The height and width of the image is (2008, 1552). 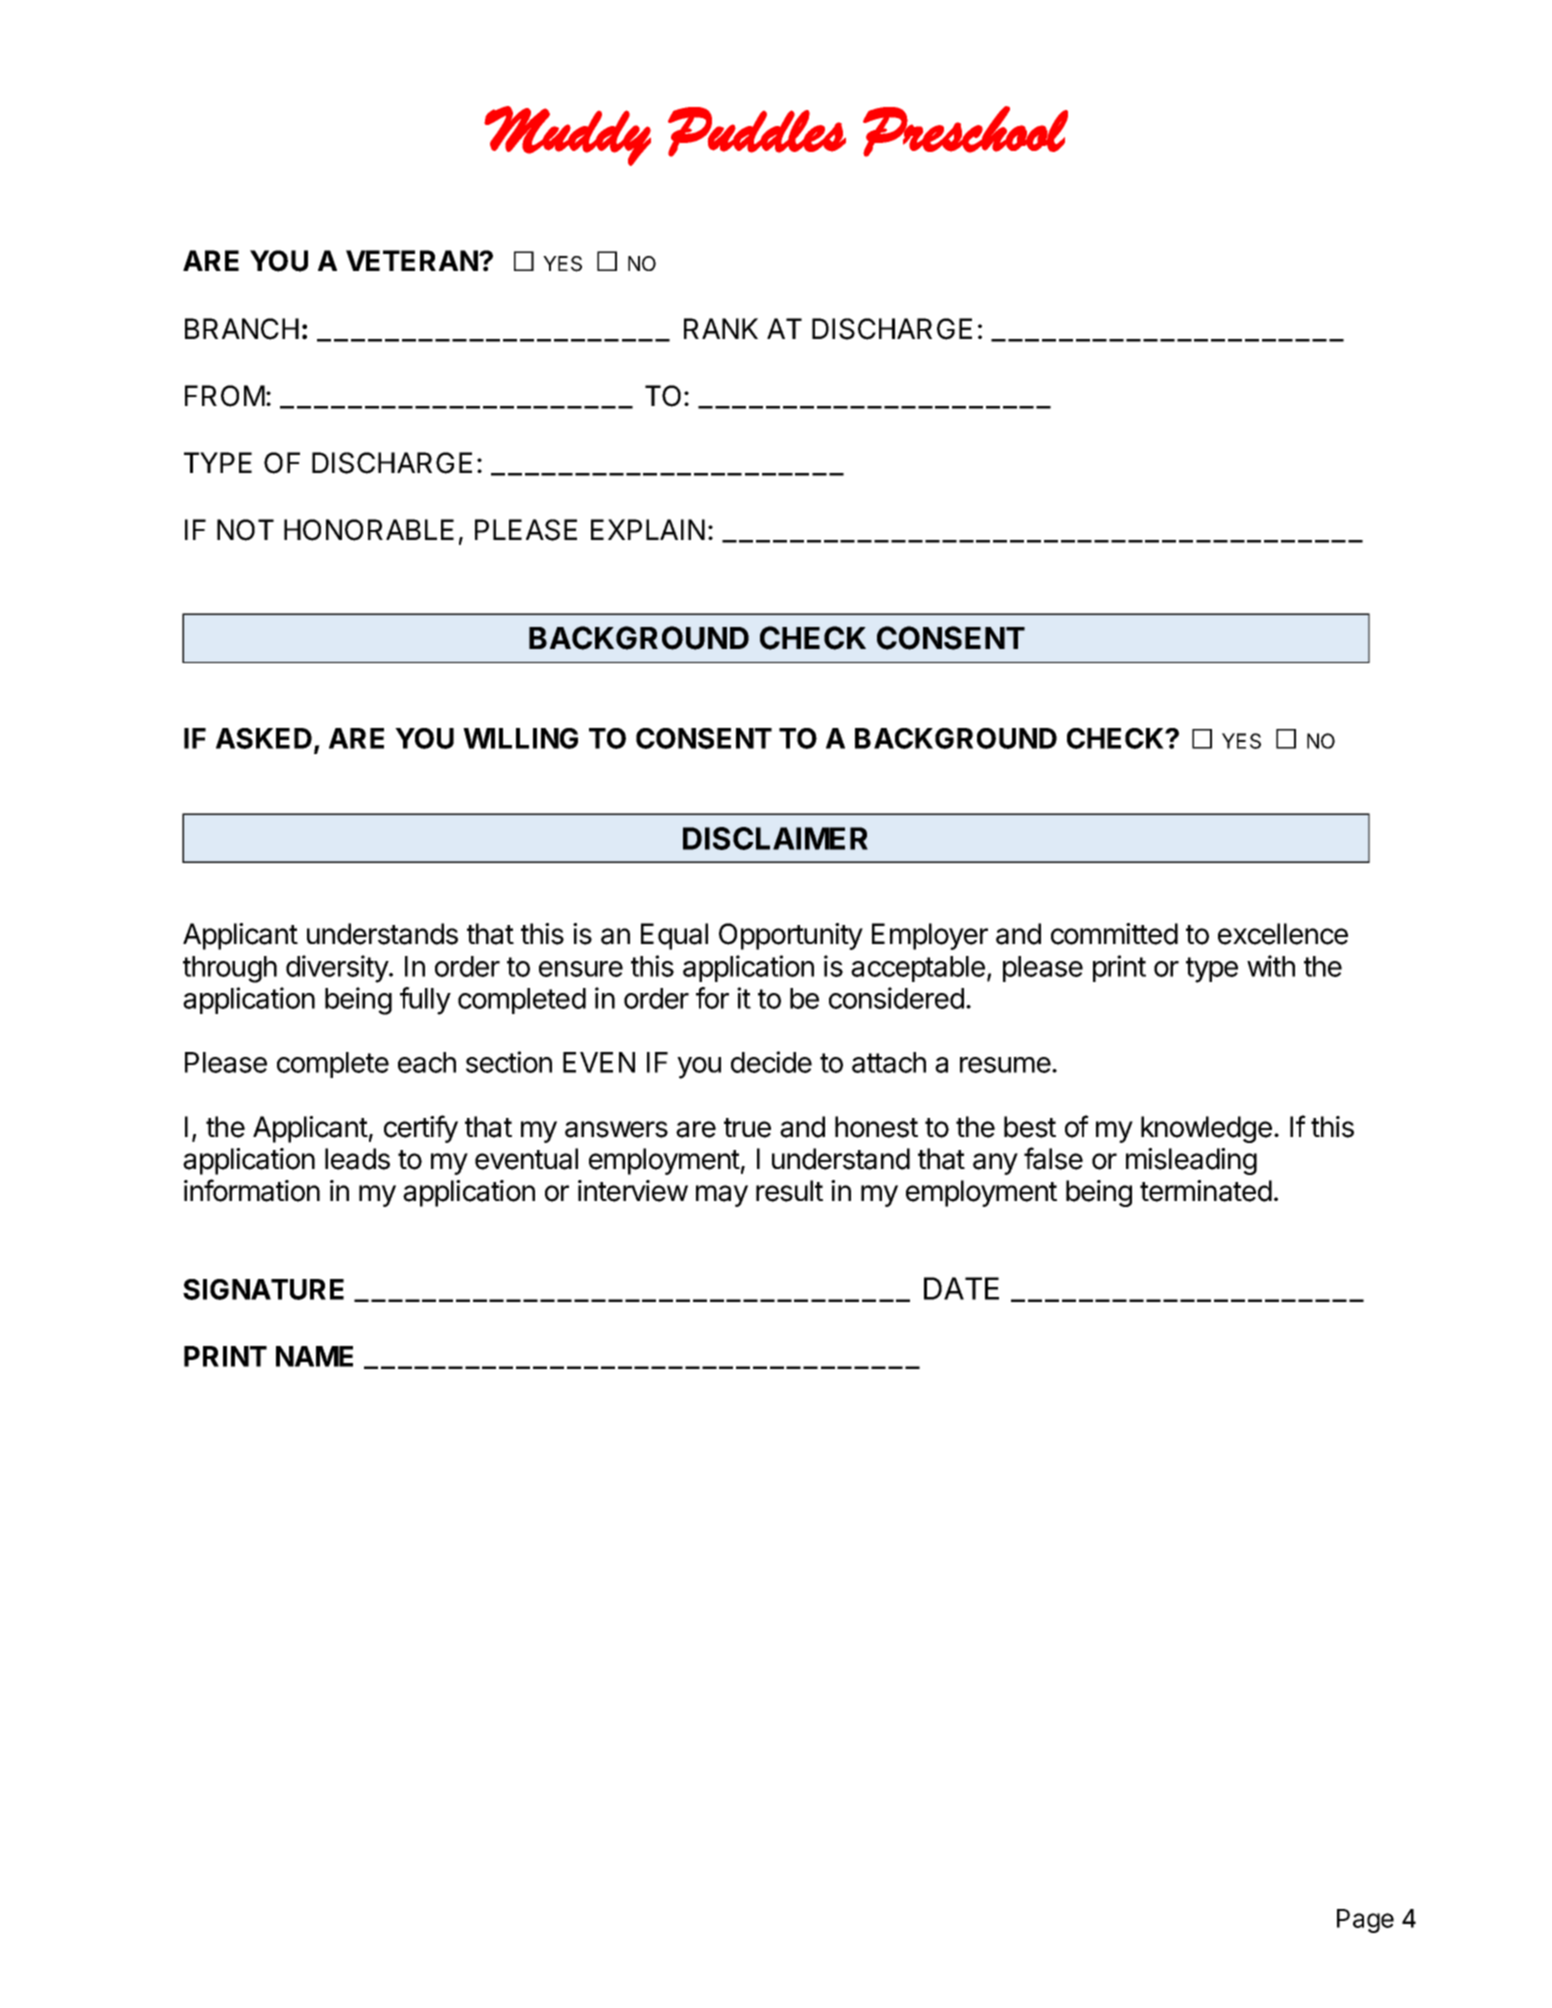 What do you see at coordinates (965, 131) in the image?
I see `Preschool` at bounding box center [965, 131].
